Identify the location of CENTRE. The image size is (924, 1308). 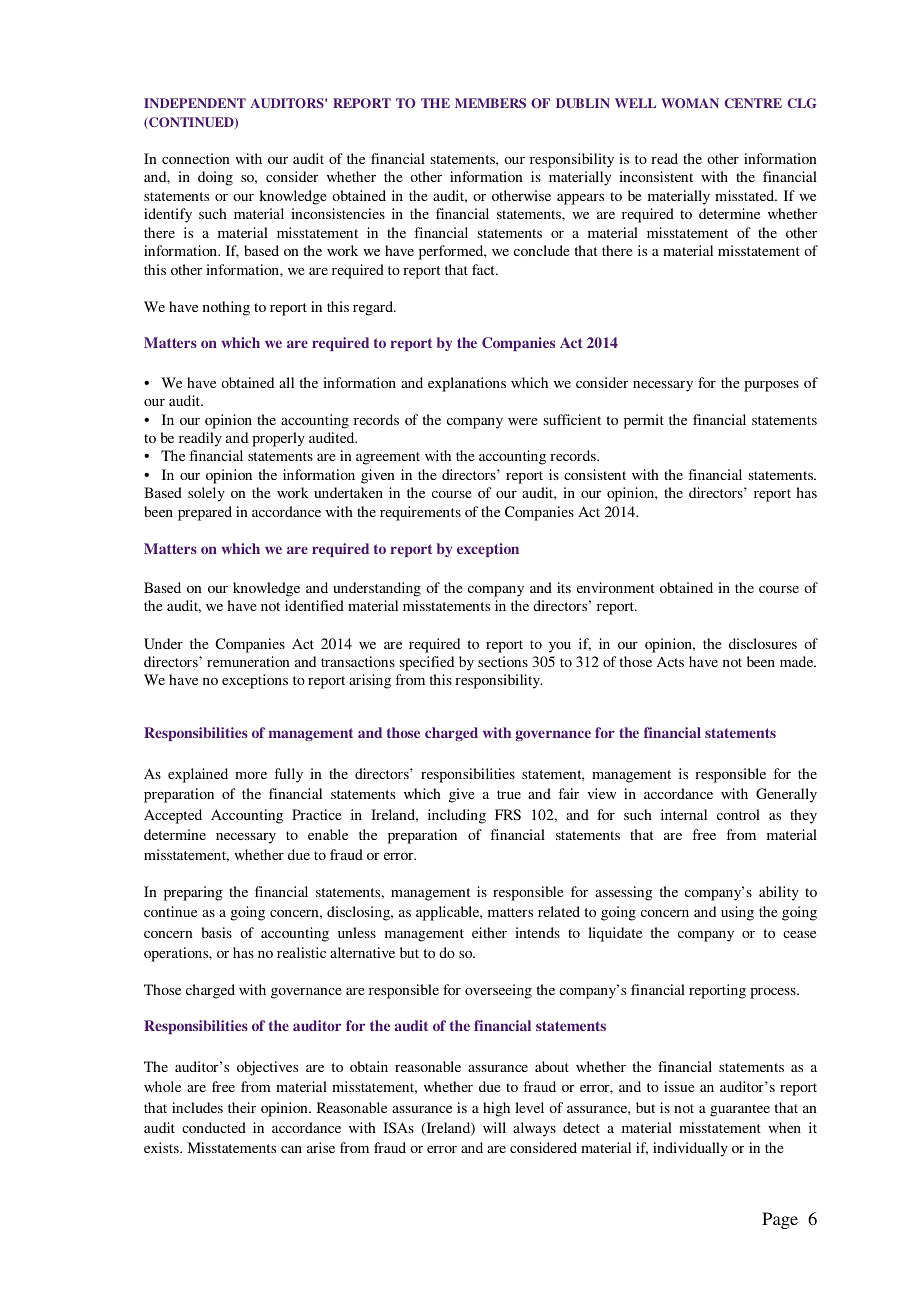
(753, 103).
